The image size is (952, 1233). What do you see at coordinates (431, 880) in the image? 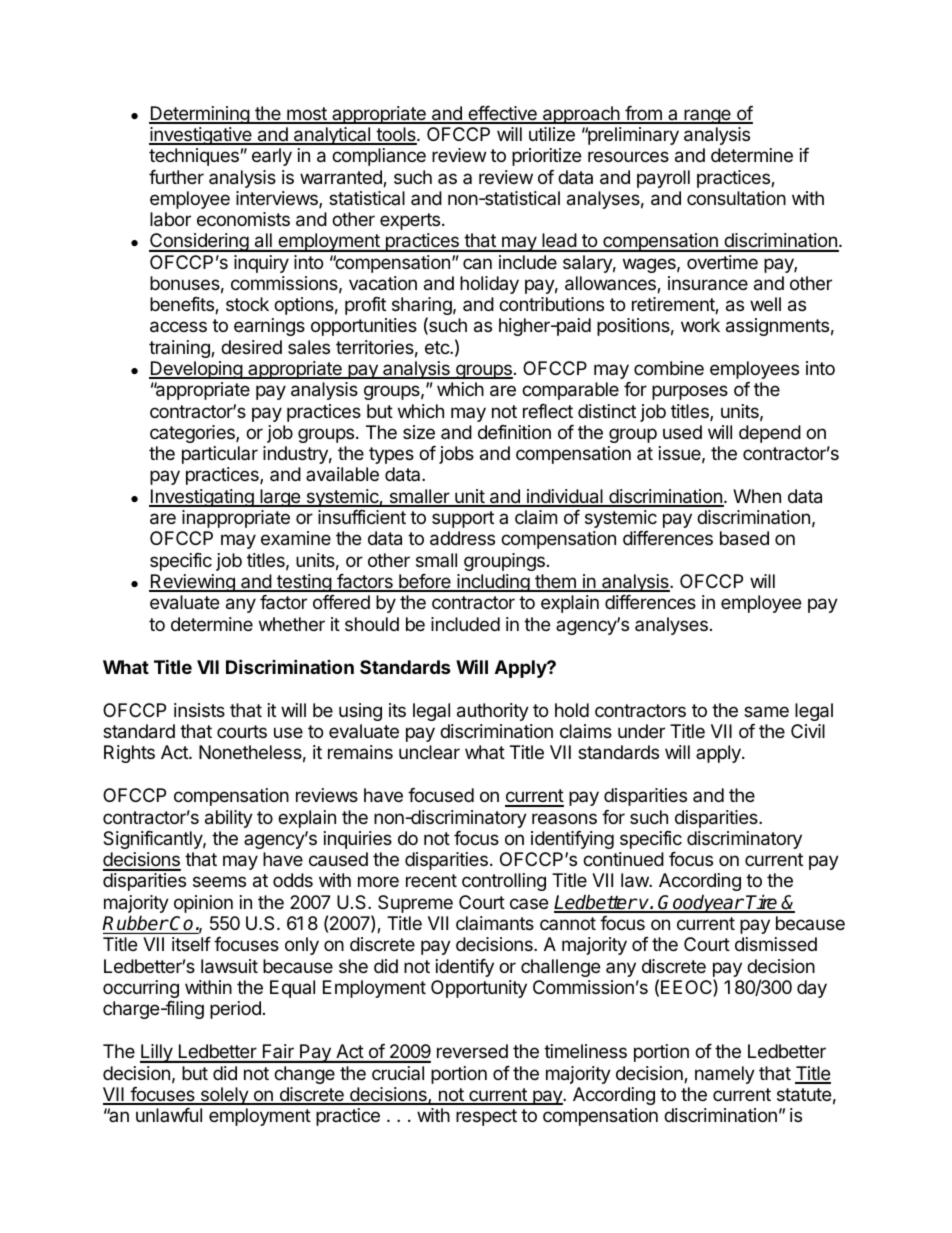
I see `recent` at bounding box center [431, 880].
